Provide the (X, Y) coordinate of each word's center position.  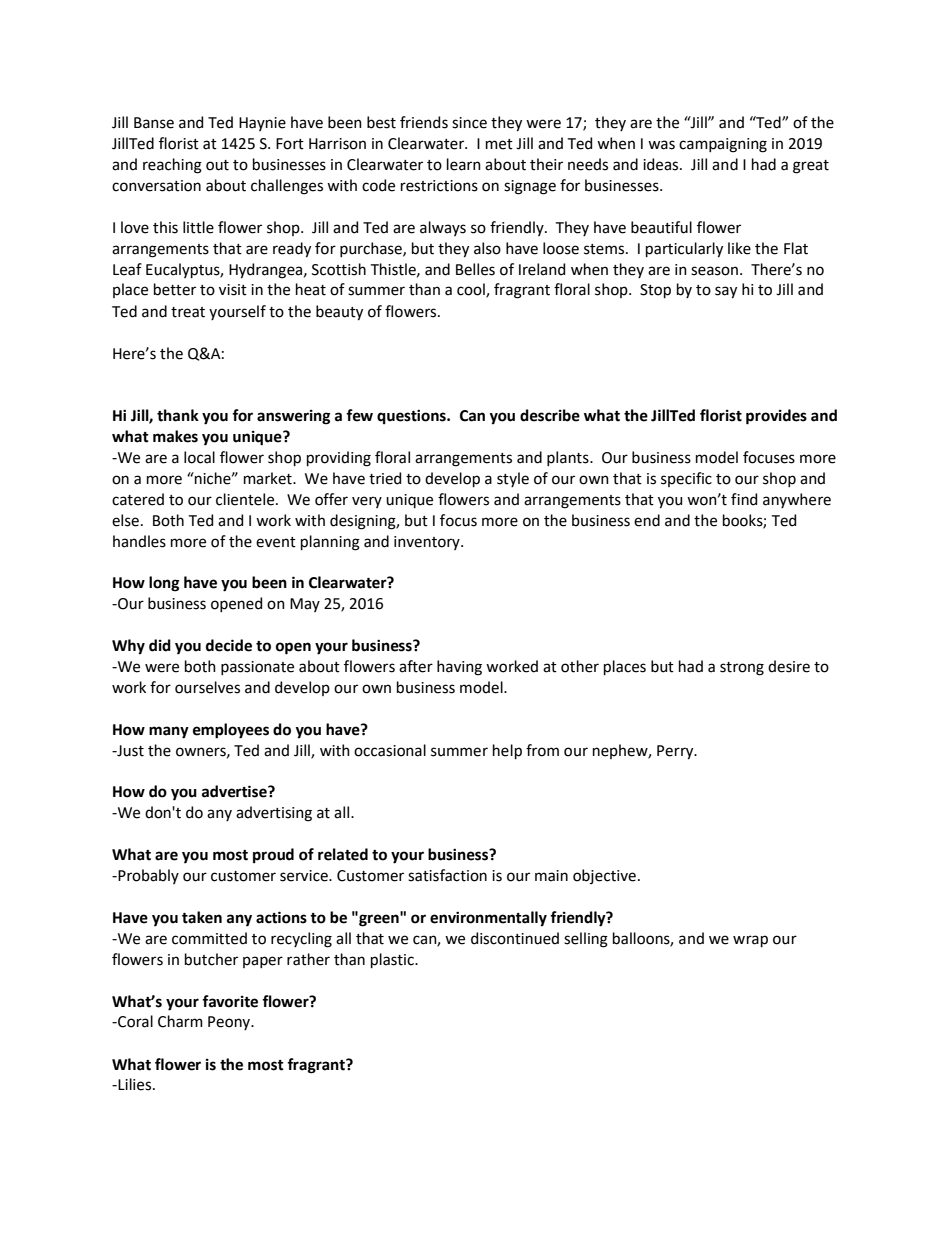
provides (776, 417)
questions (412, 416)
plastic (393, 960)
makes (175, 436)
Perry (676, 752)
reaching (172, 166)
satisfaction (447, 875)
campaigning (723, 145)
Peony (230, 1023)
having (459, 668)
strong (742, 669)
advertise (235, 791)
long (164, 584)
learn (464, 164)
